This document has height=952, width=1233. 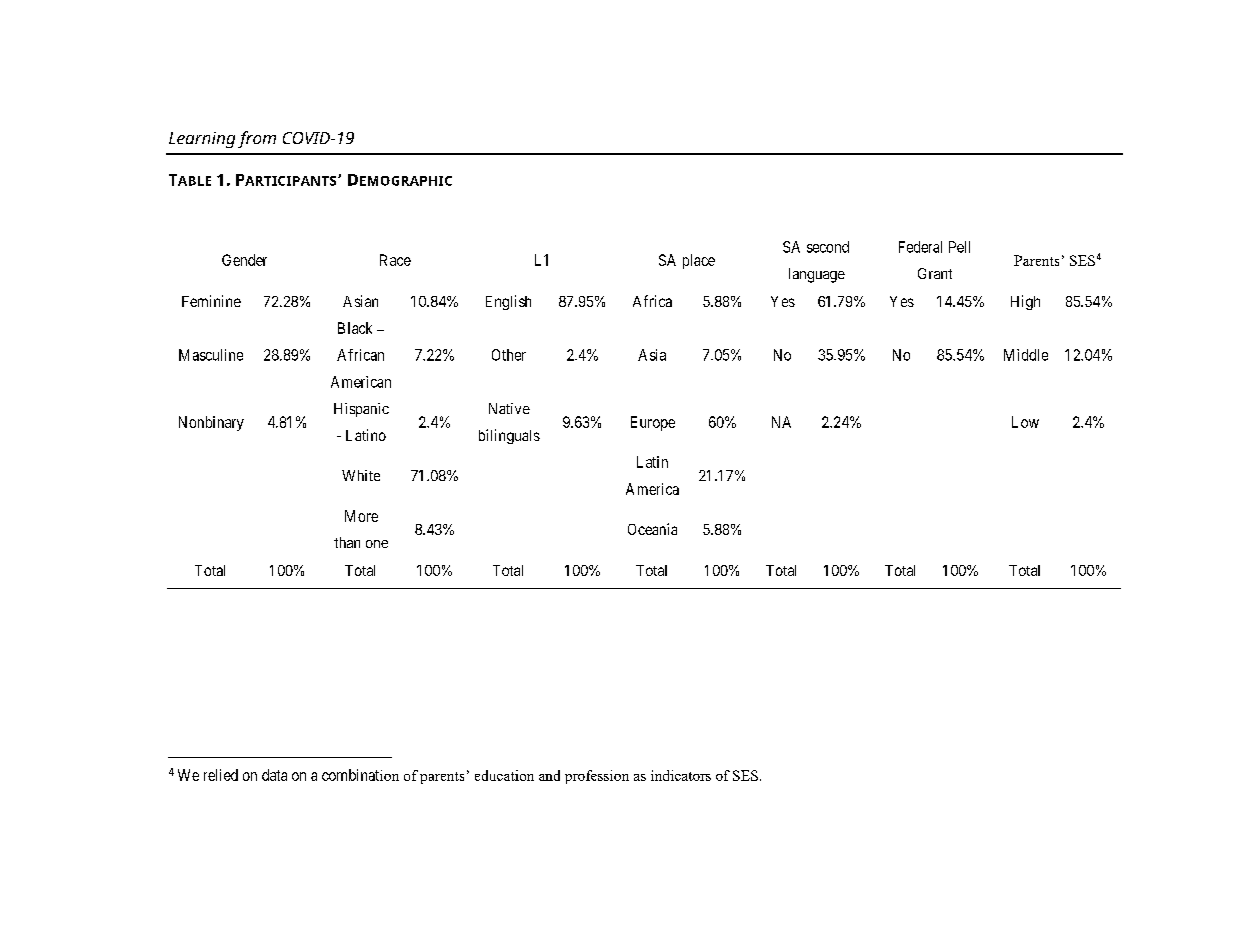 What do you see at coordinates (1025, 422) in the document?
I see `Low` at bounding box center [1025, 422].
